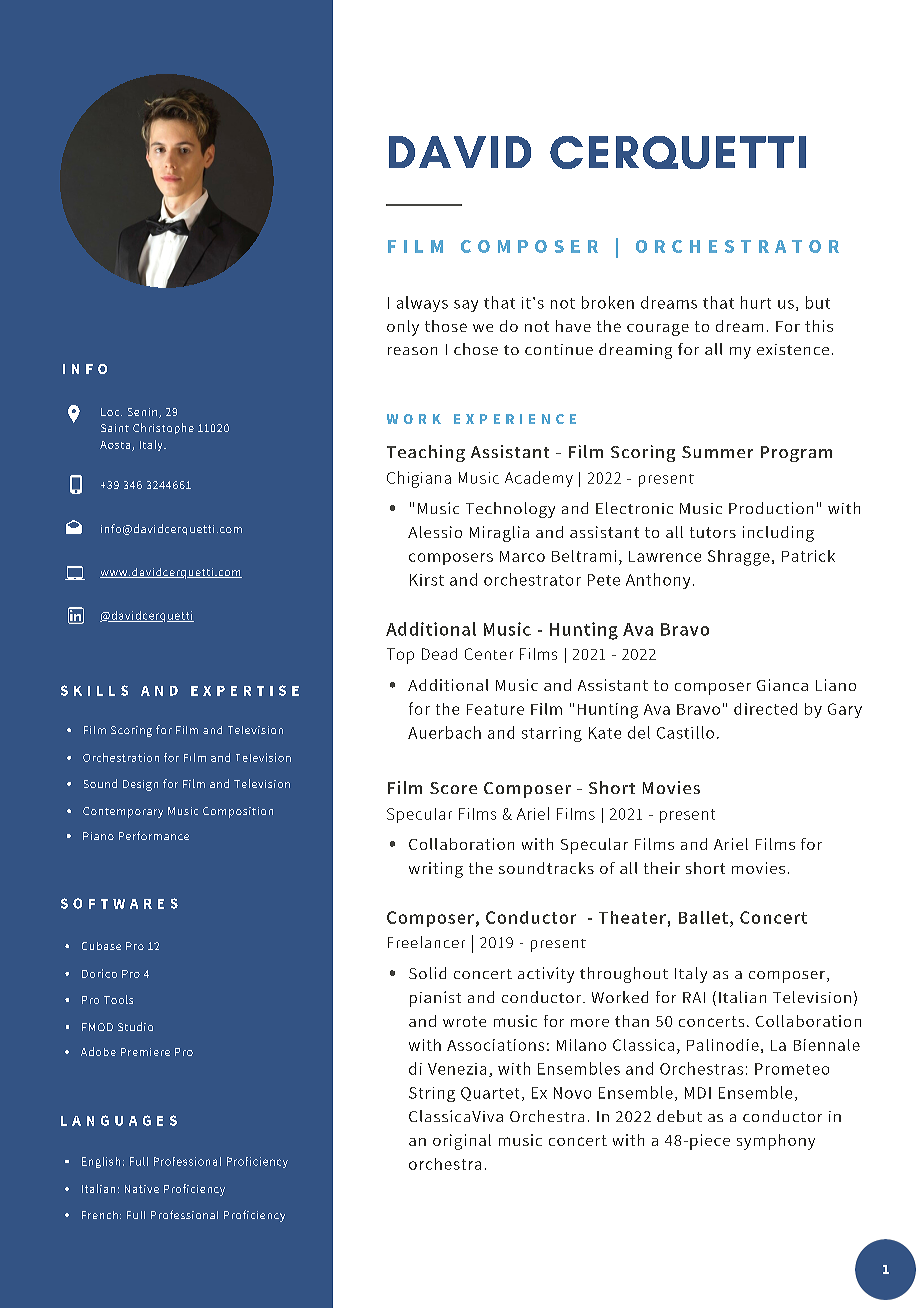  Describe the element at coordinates (756, 302) in the page. I see `hurt` at that location.
